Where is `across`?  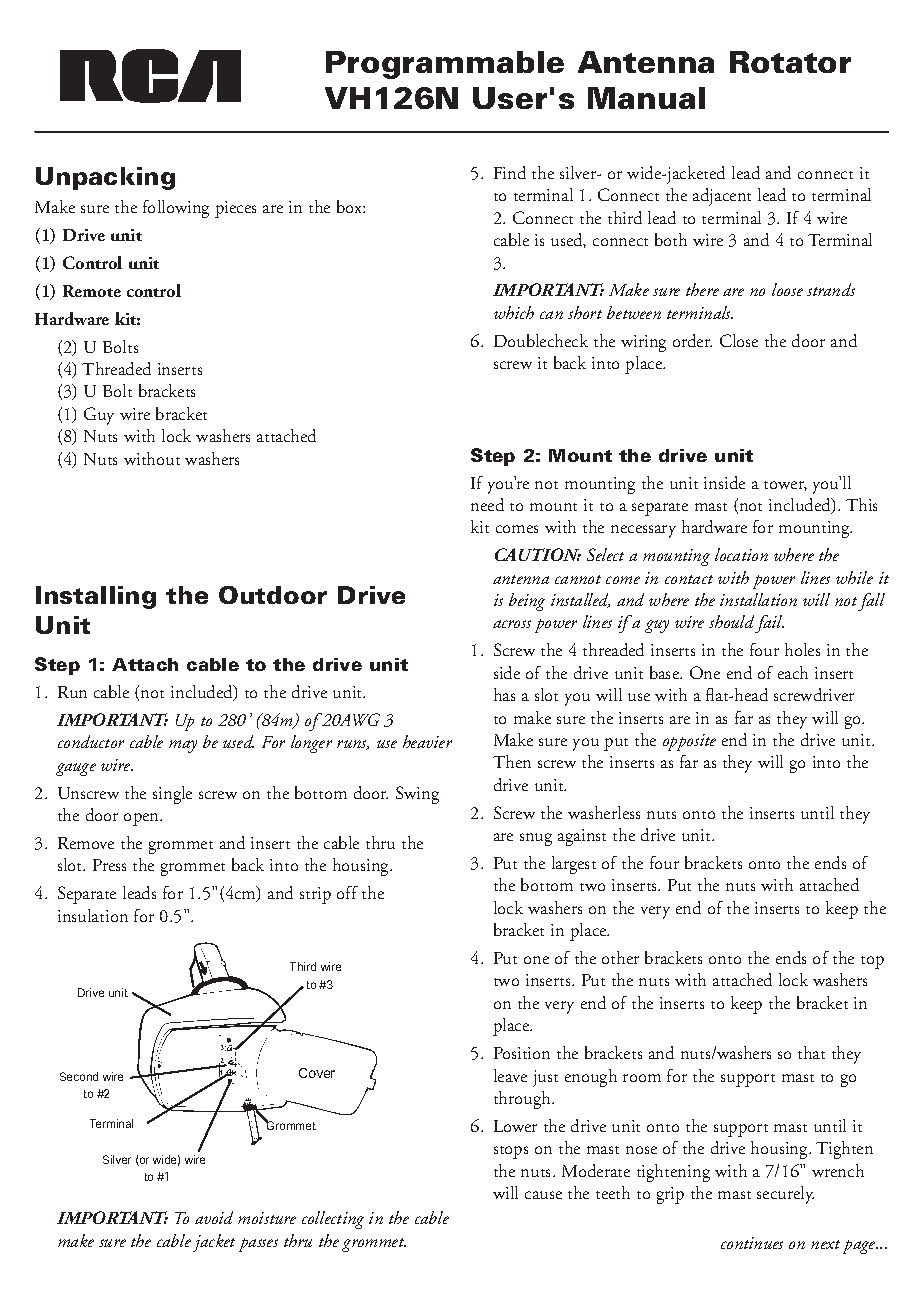
across is located at coordinates (512, 624).
